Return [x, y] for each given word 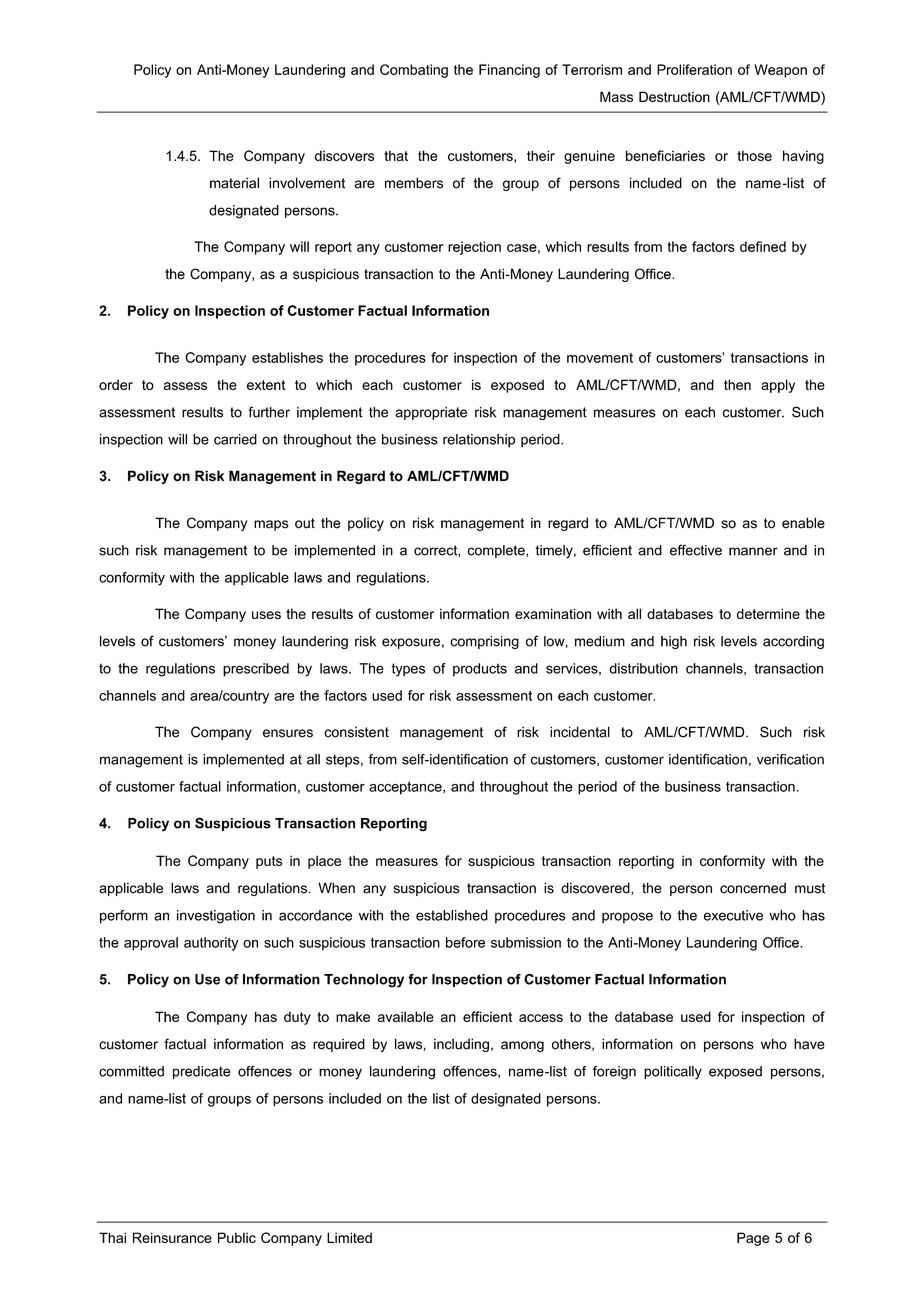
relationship [479, 441]
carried [235, 439]
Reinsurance [172, 1237]
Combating [414, 71]
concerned [753, 888]
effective [696, 550]
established [452, 915]
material [234, 183]
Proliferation [694, 69]
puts [269, 862]
